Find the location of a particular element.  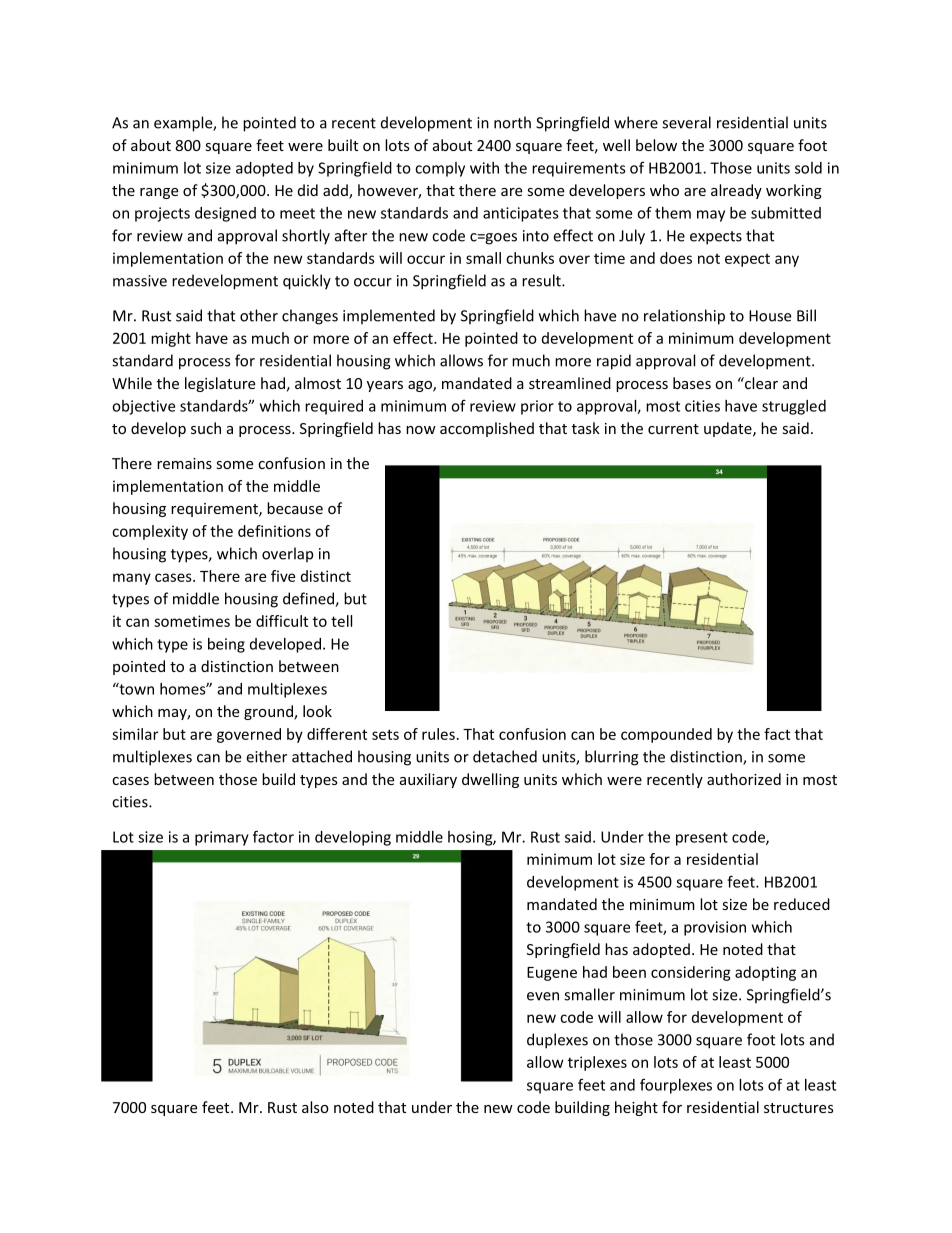

also is located at coordinates (315, 1107).
